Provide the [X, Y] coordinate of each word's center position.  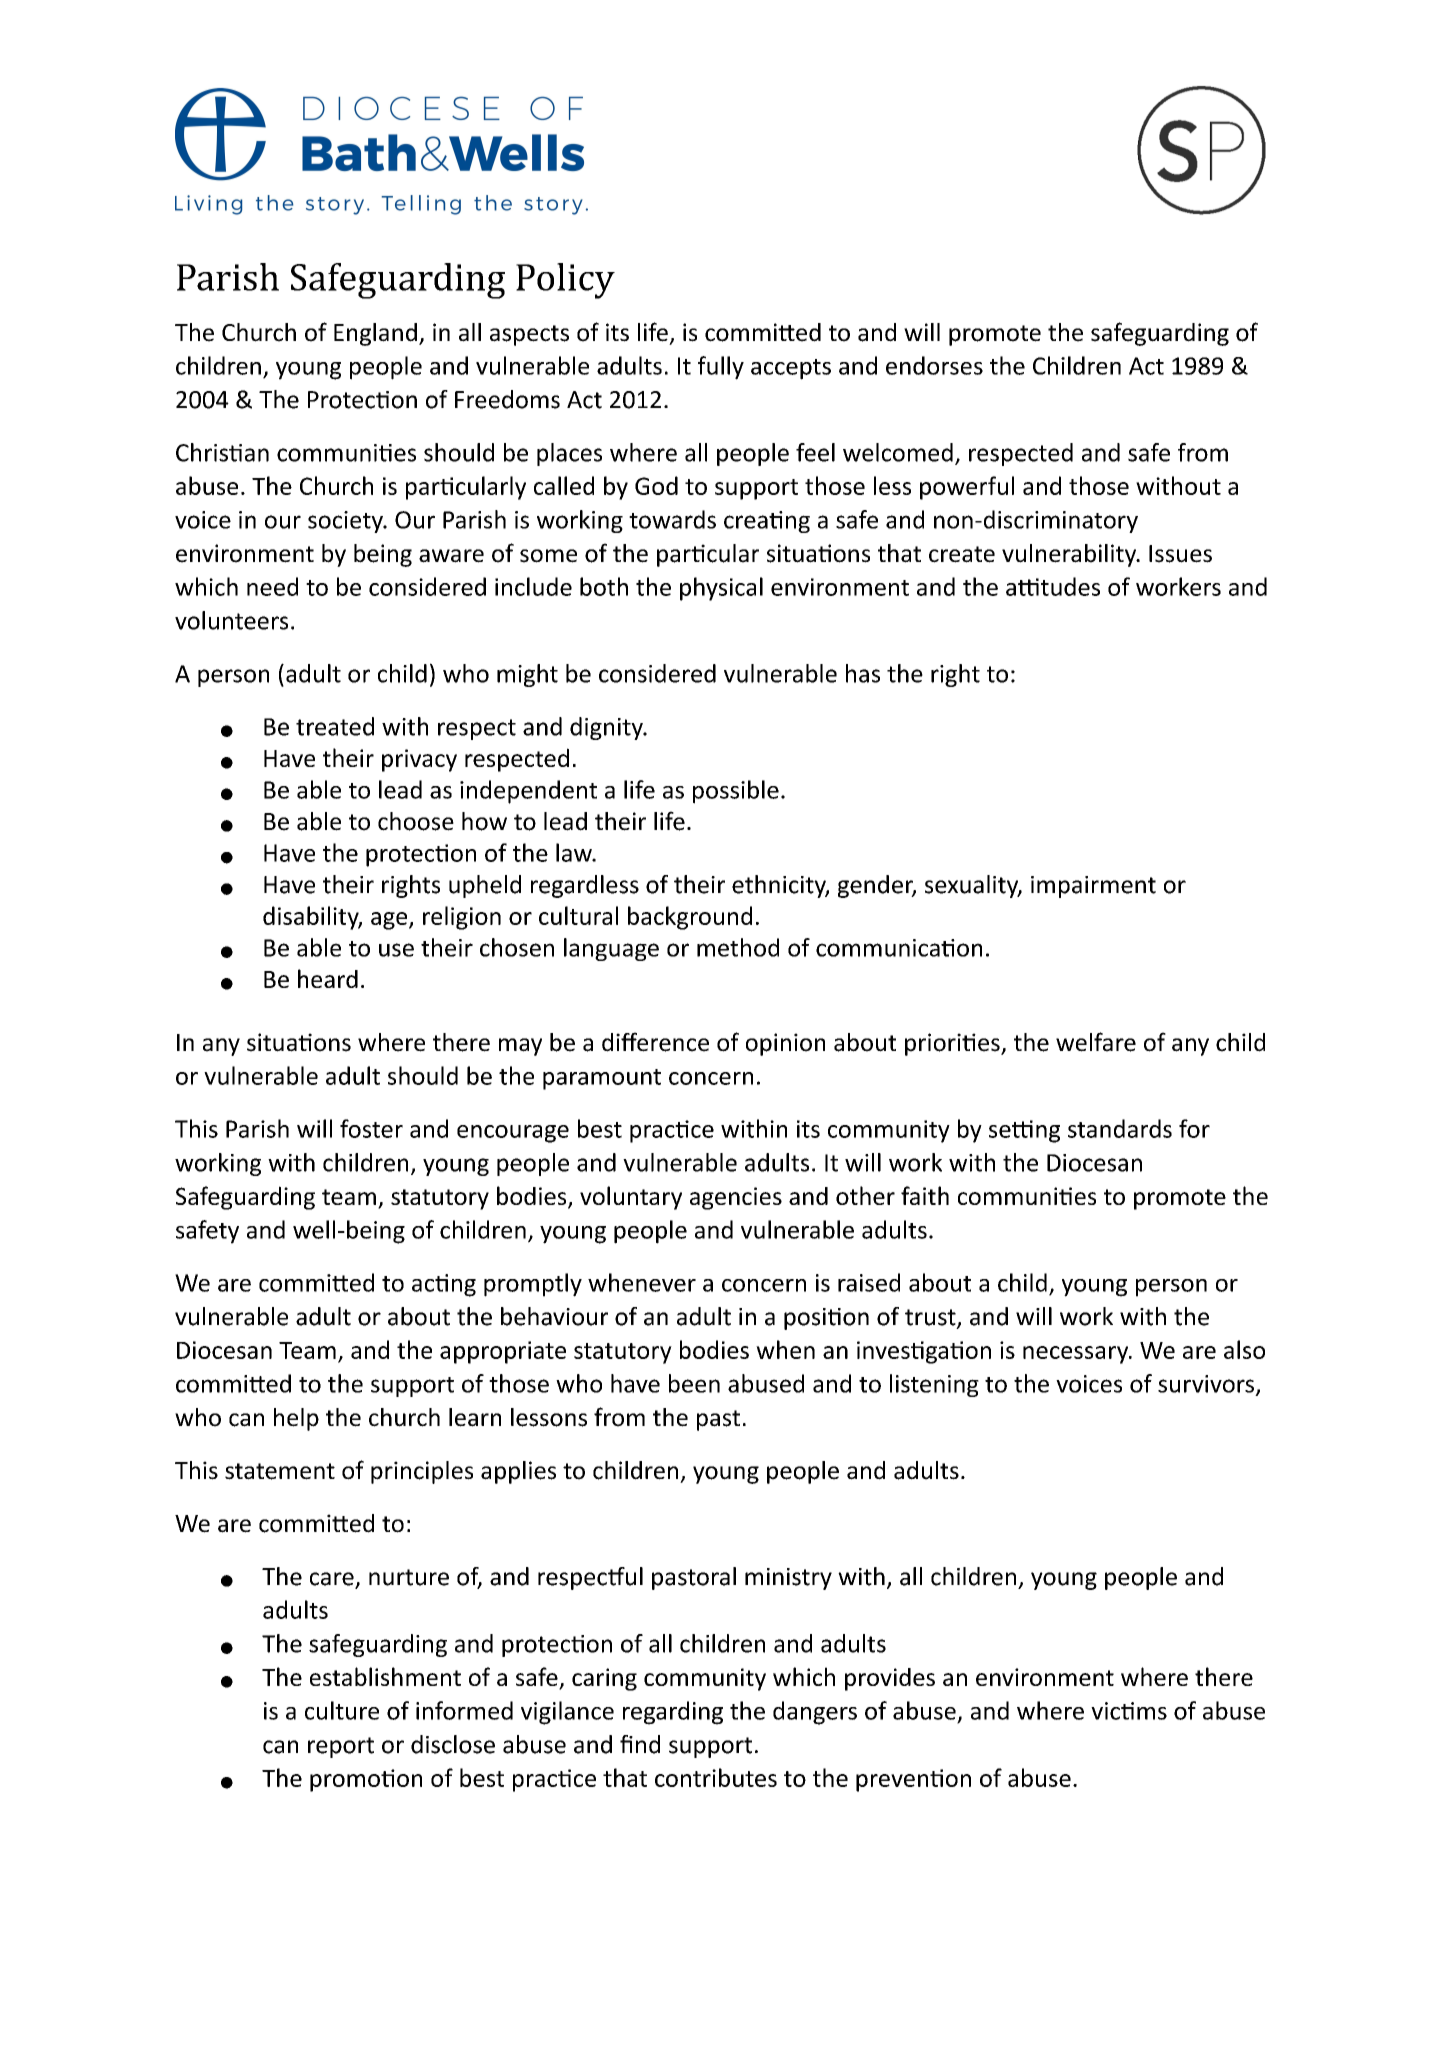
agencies [736, 1198]
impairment [1093, 887]
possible [736, 792]
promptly [533, 1285]
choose [416, 821]
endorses [934, 365]
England [375, 334]
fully [721, 368]
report [341, 1747]
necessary [1077, 1355]
